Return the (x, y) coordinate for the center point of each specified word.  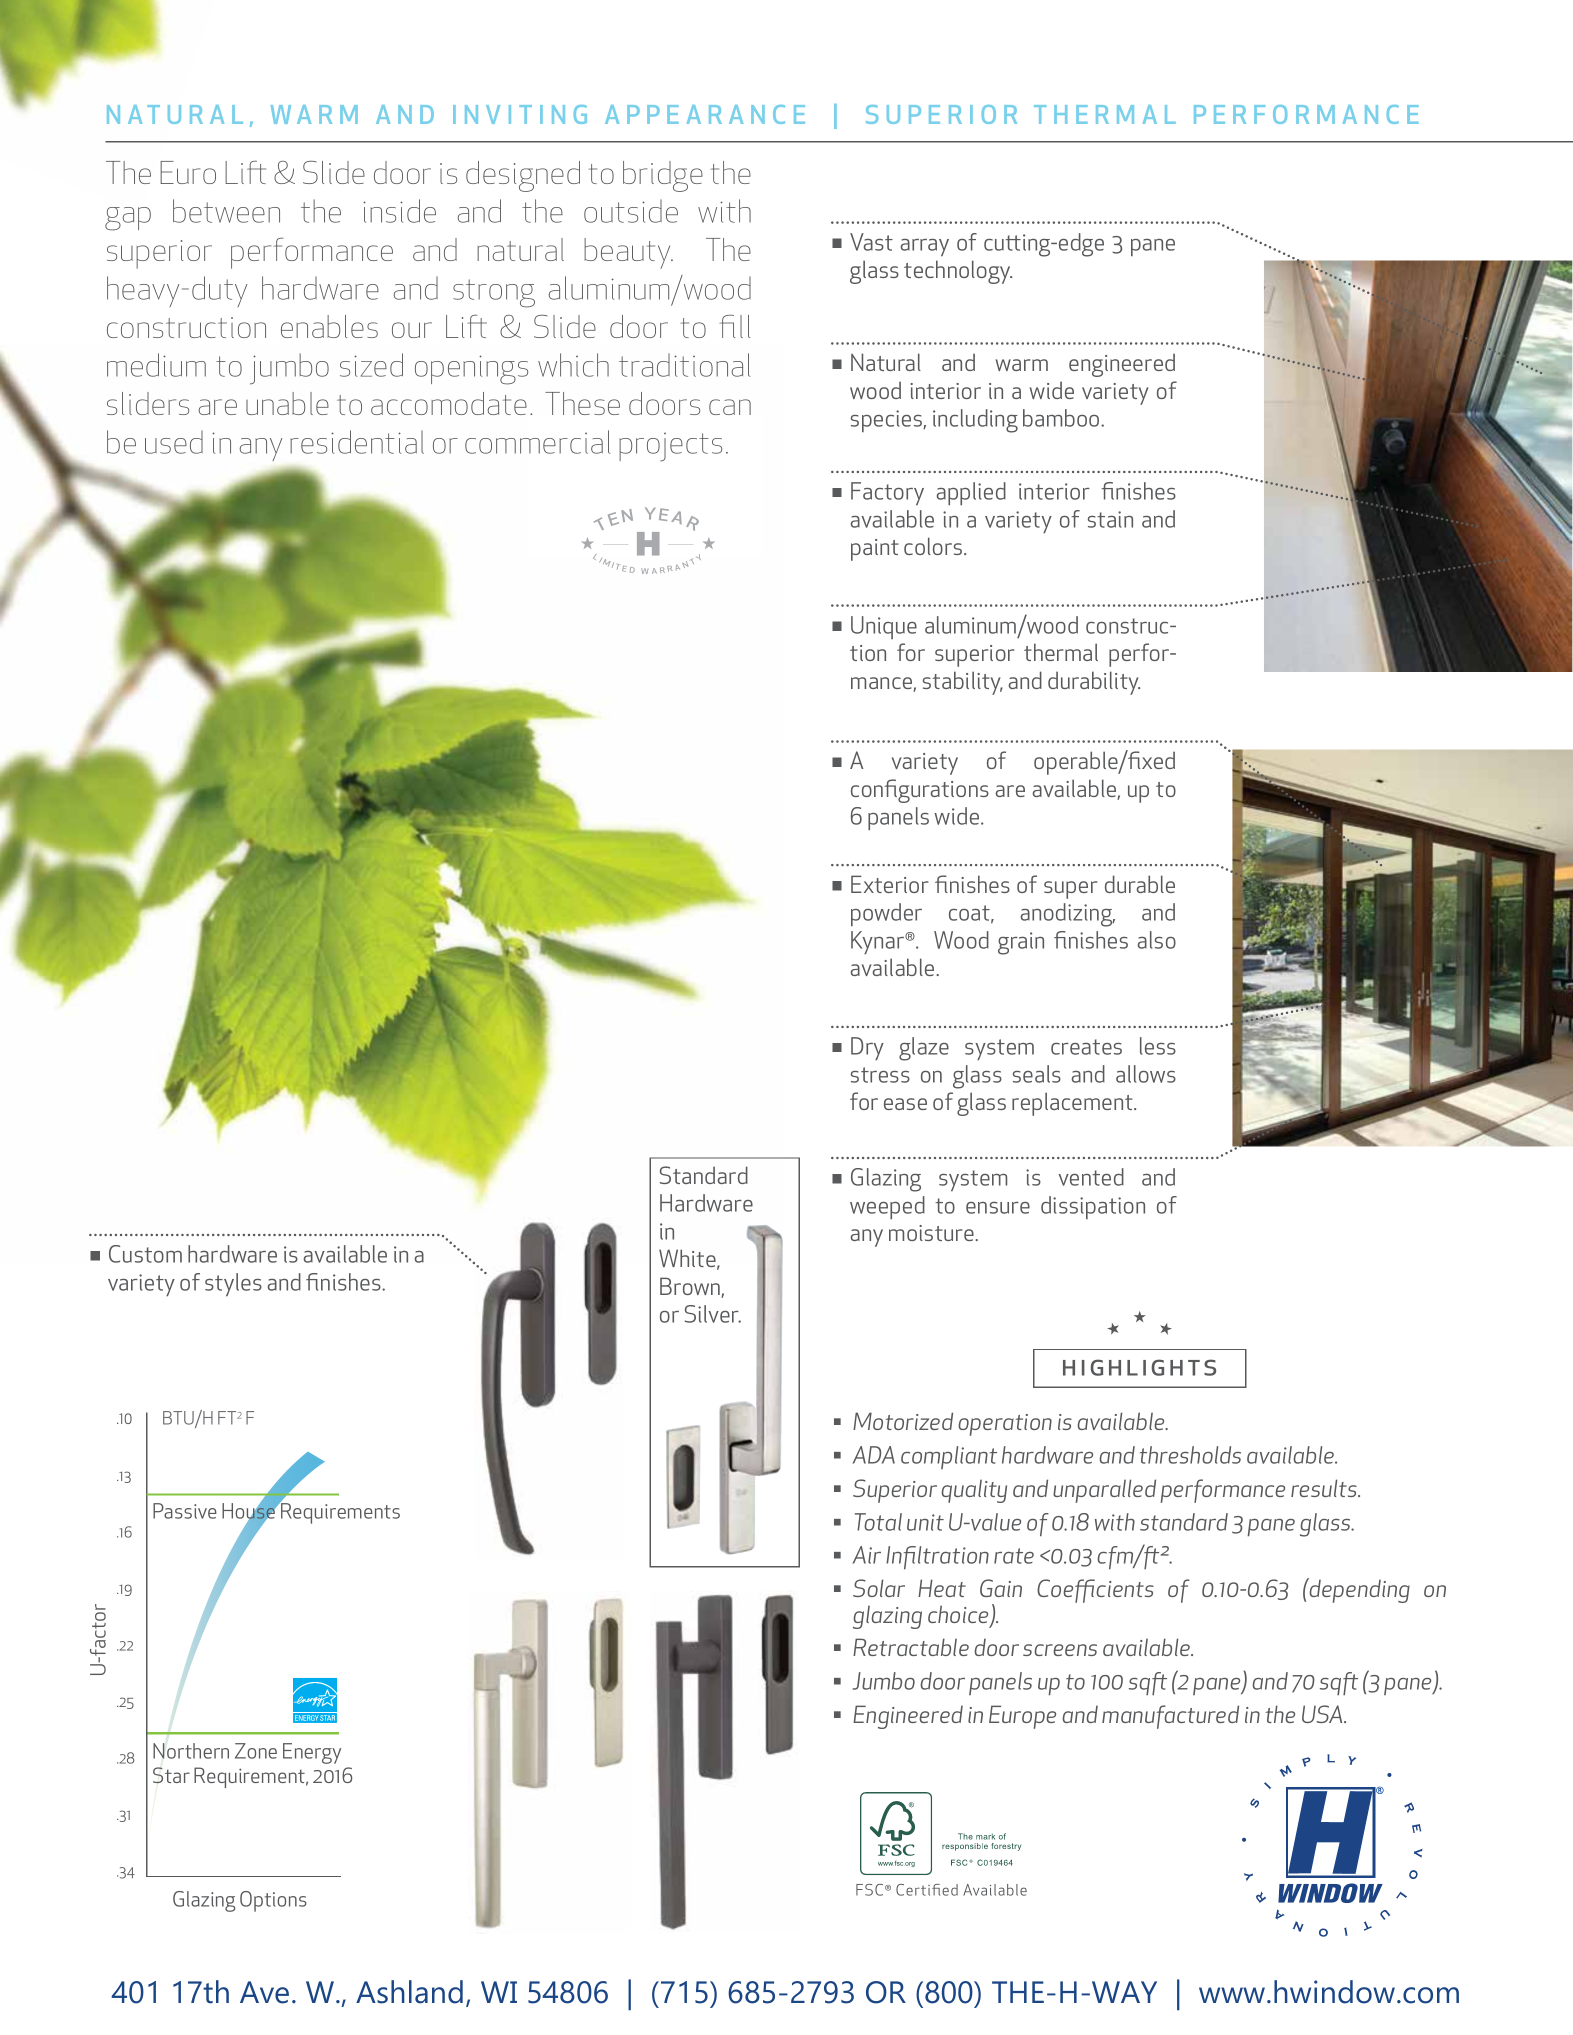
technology (958, 272)
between (226, 211)
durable (1140, 884)
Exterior (889, 884)
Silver (713, 1314)
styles (233, 1284)
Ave (264, 1992)
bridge (663, 176)
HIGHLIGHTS (1139, 1367)
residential (357, 442)
